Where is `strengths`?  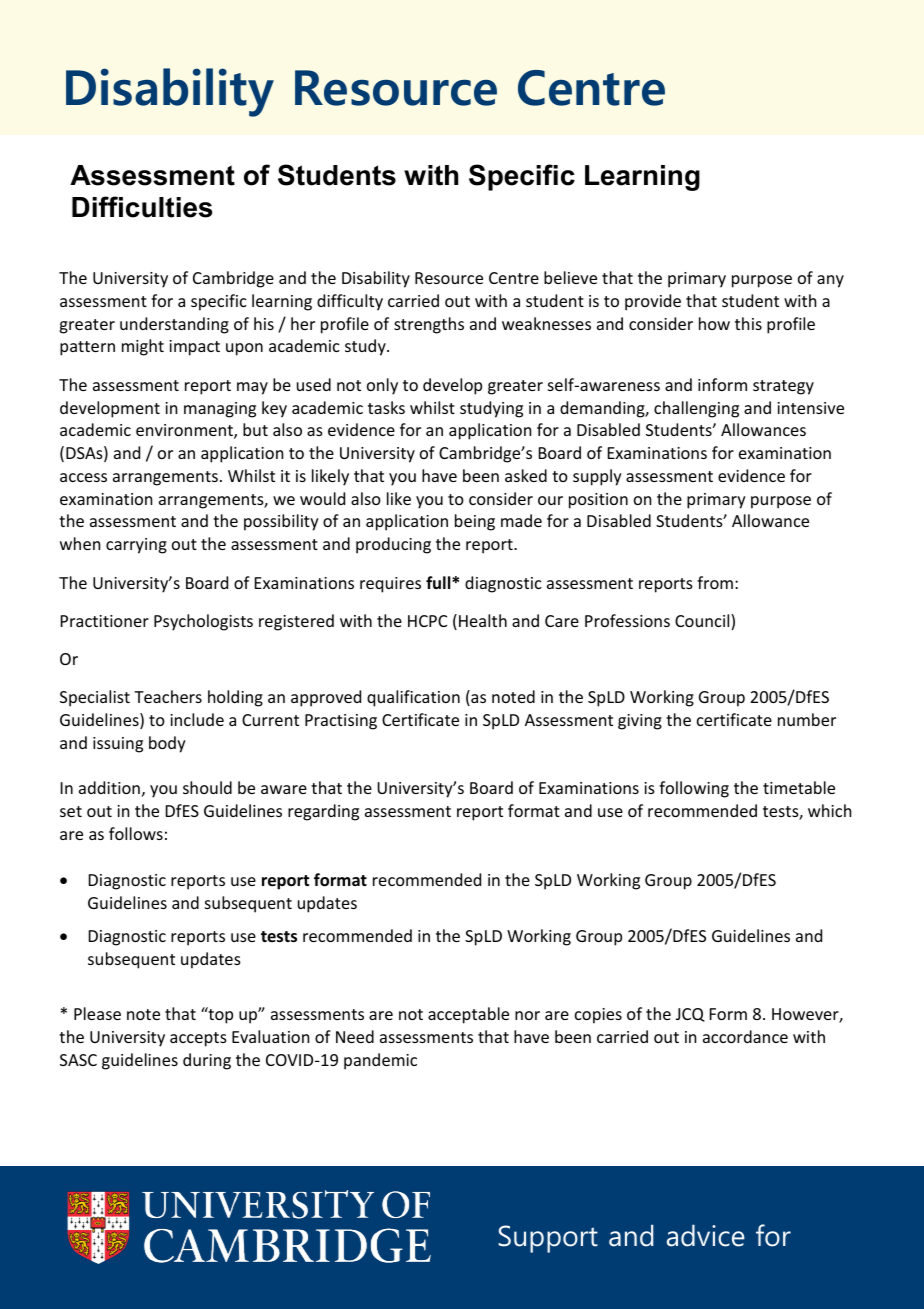
strengths is located at coordinates (429, 325).
